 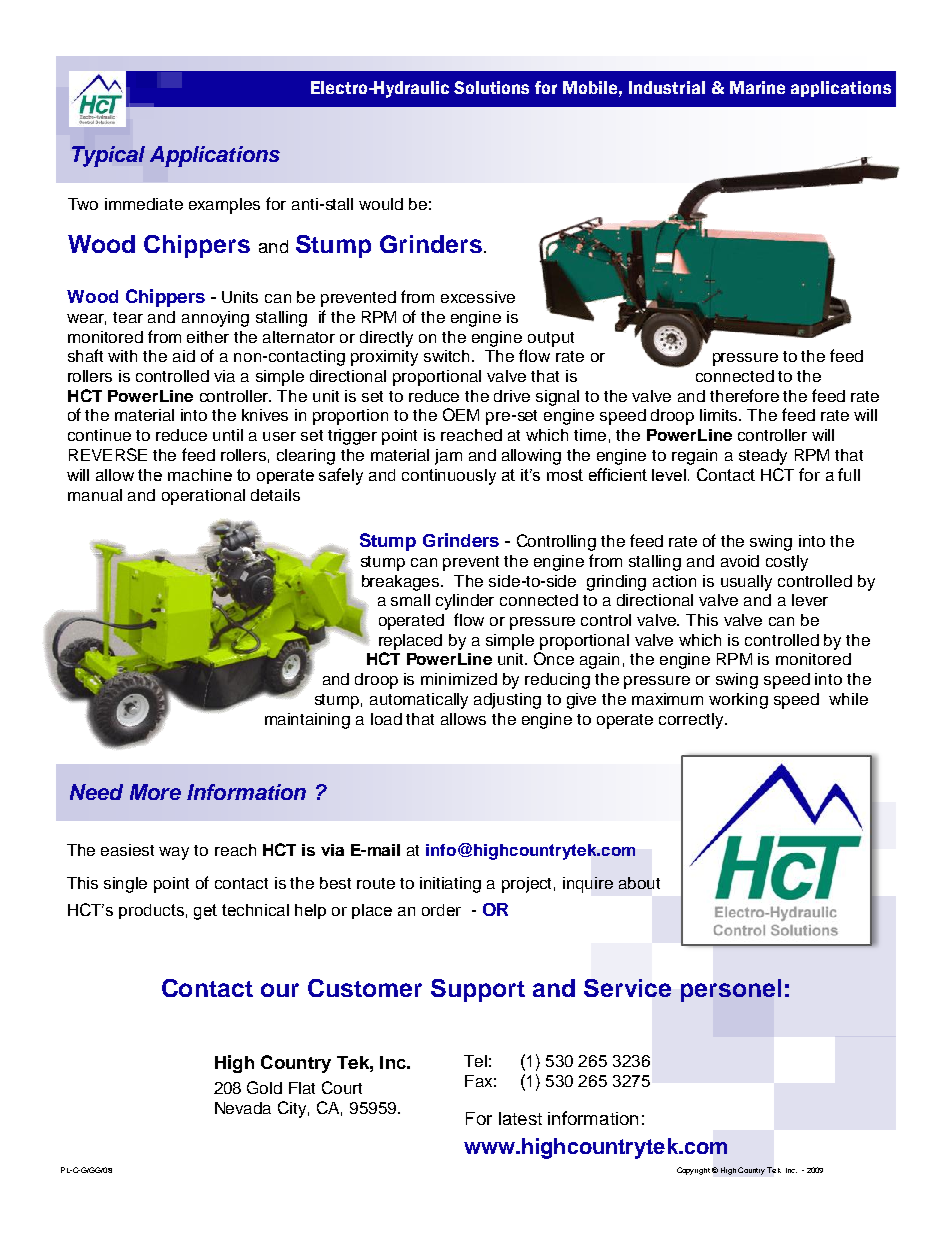 I want to click on More, so click(x=155, y=792).
